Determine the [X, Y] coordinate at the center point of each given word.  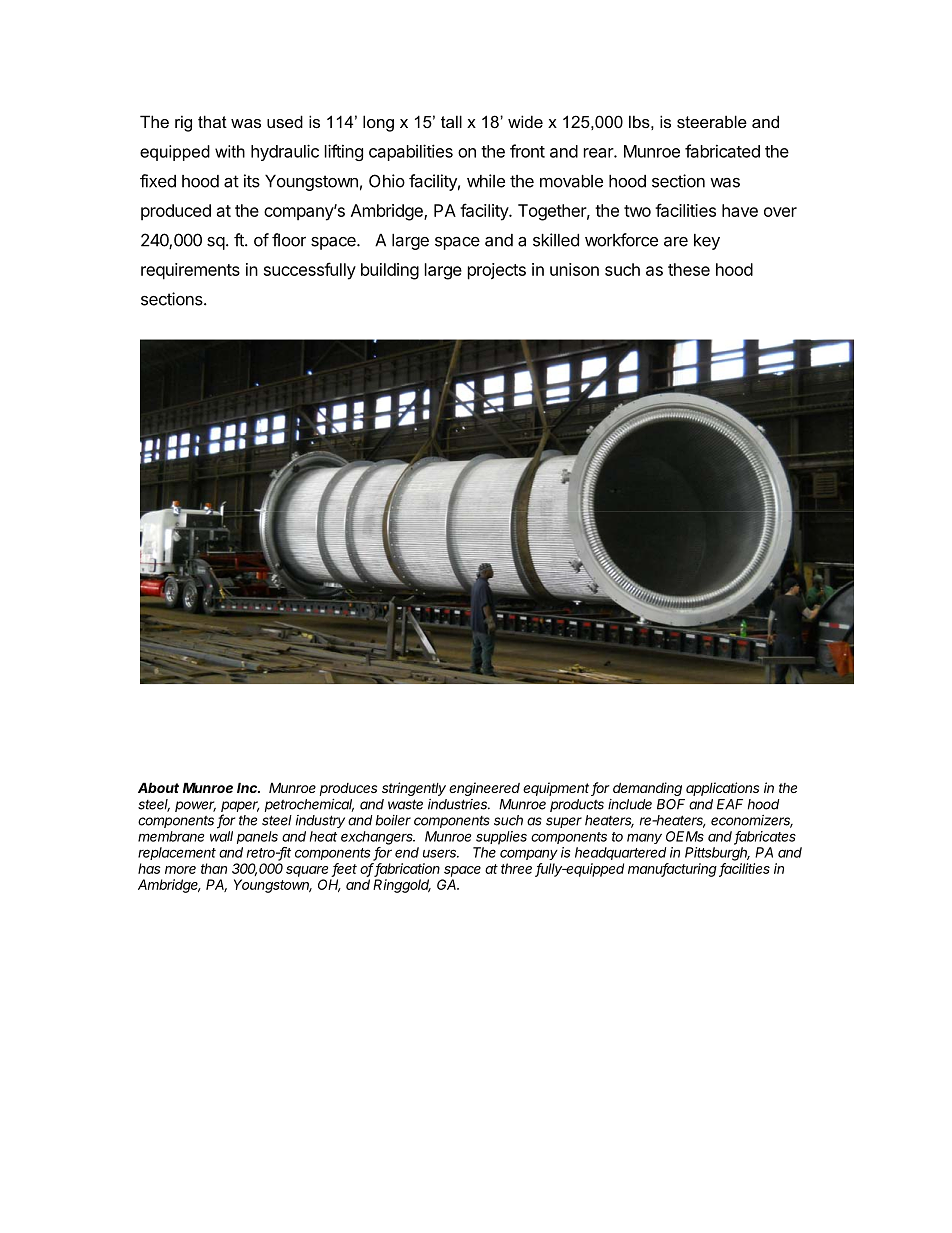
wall [221, 836]
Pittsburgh [717, 854]
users [441, 853]
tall [451, 121]
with [230, 151]
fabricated [722, 151]
